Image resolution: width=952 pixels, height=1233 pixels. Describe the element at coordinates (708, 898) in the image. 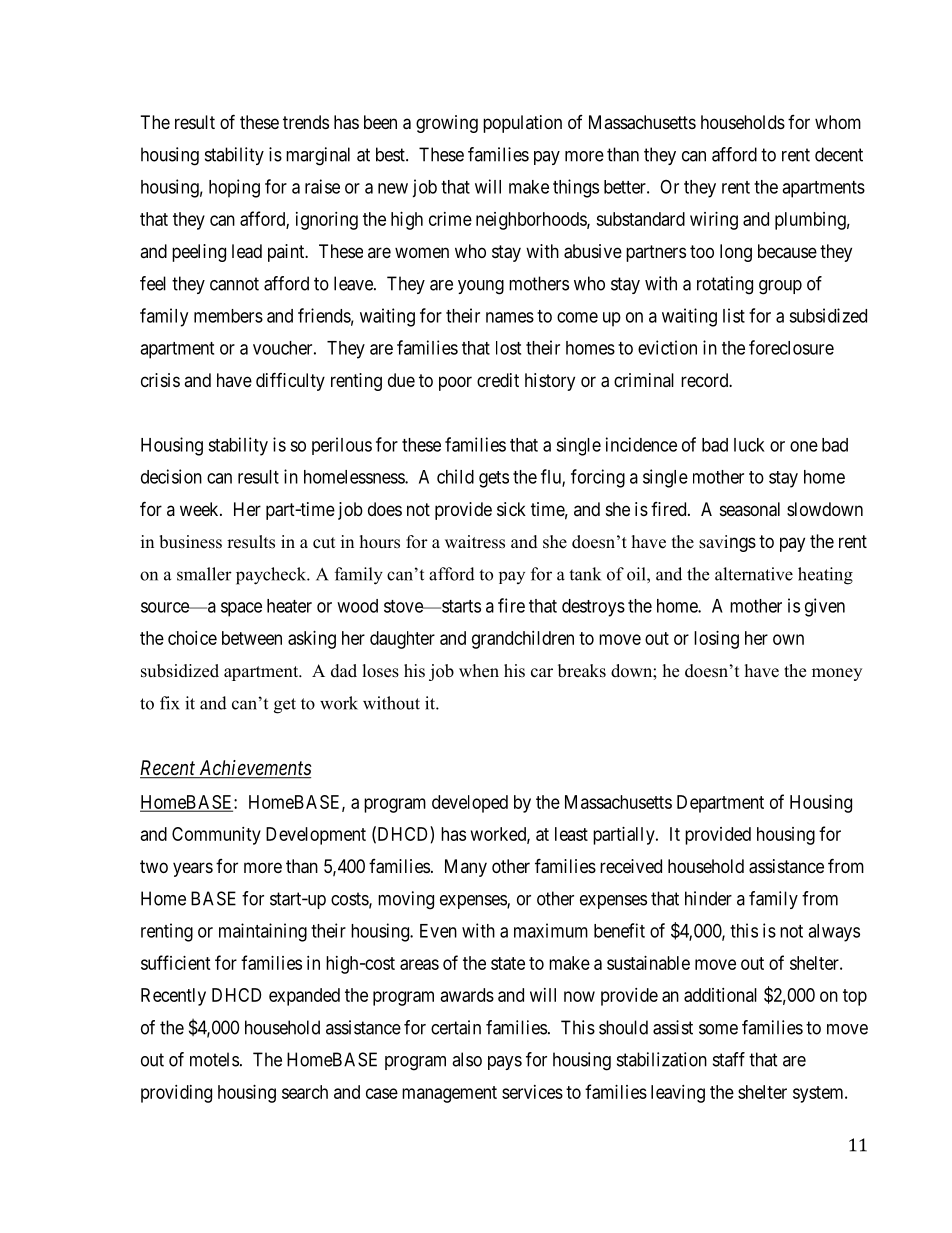

I see `hinder` at that location.
